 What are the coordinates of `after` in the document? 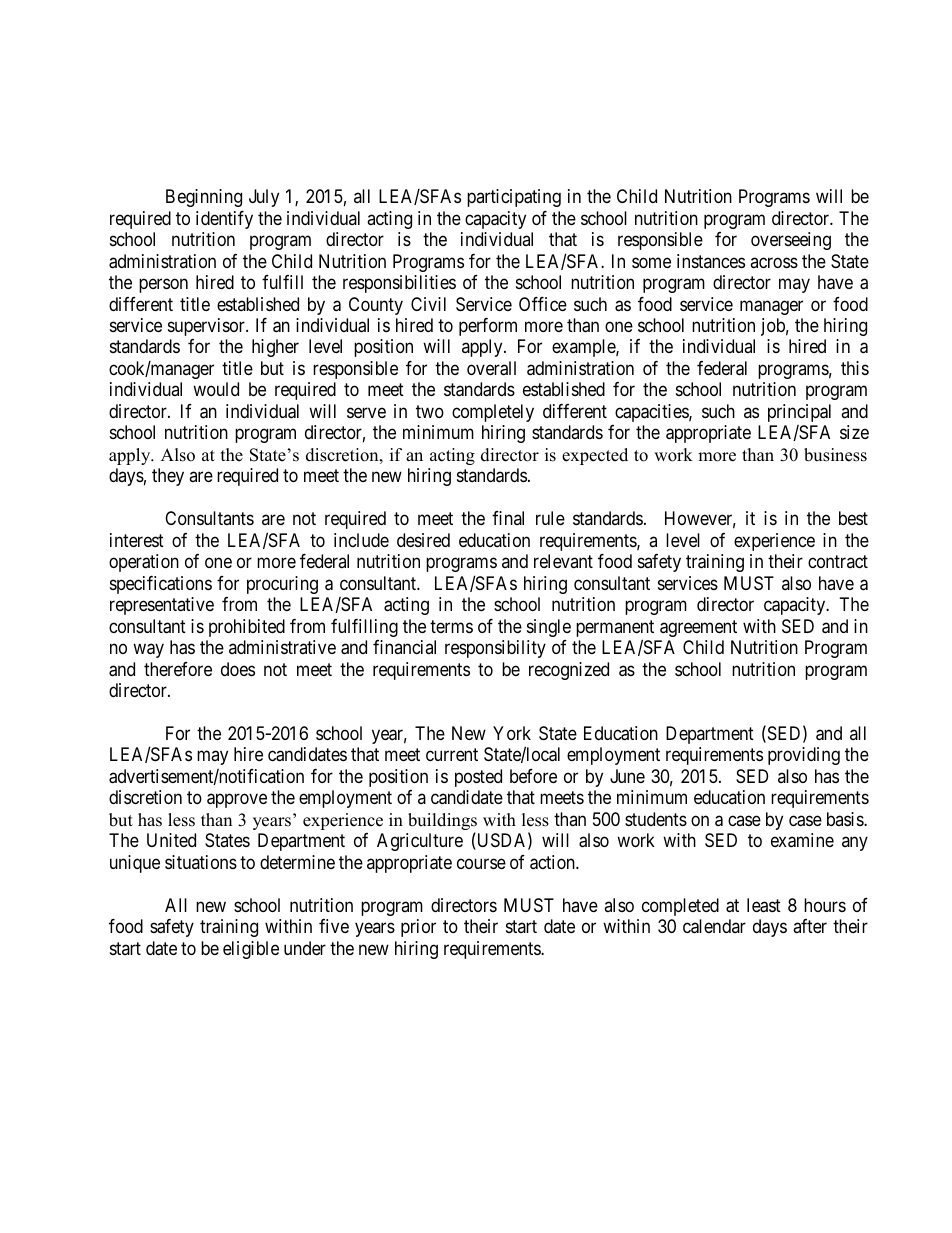 It's located at (810, 926).
